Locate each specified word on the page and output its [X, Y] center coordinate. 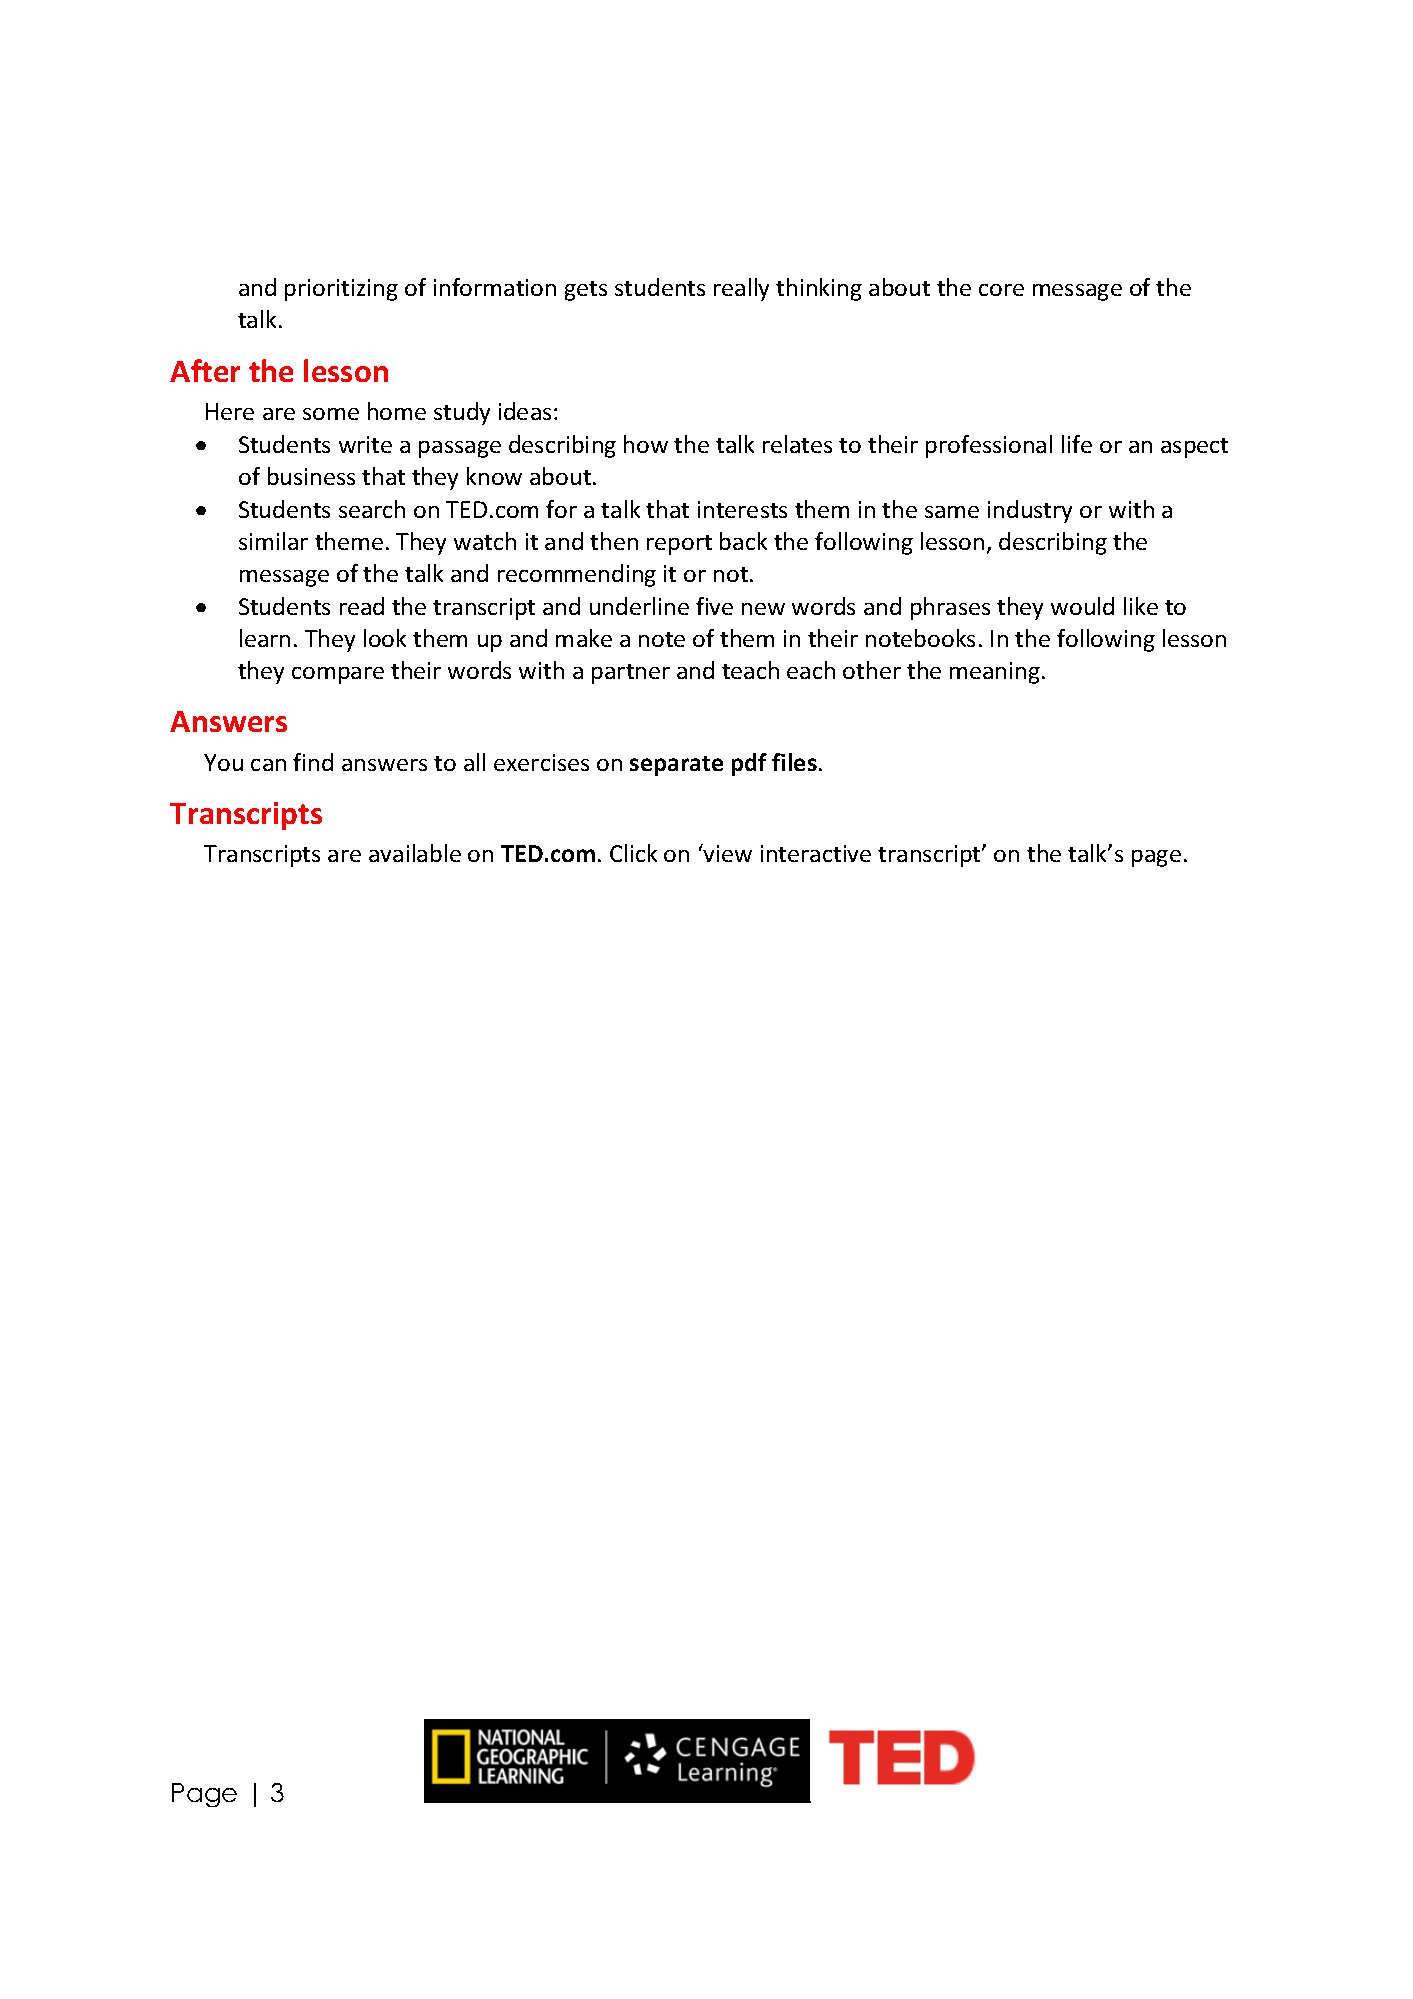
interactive [816, 853]
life [1077, 444]
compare [338, 675]
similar [273, 541]
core [1001, 290]
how [646, 444]
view [727, 853]
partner [631, 674]
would [1082, 606]
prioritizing [341, 290]
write [365, 444]
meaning [995, 673]
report [679, 545]
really [741, 289]
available [415, 853]
